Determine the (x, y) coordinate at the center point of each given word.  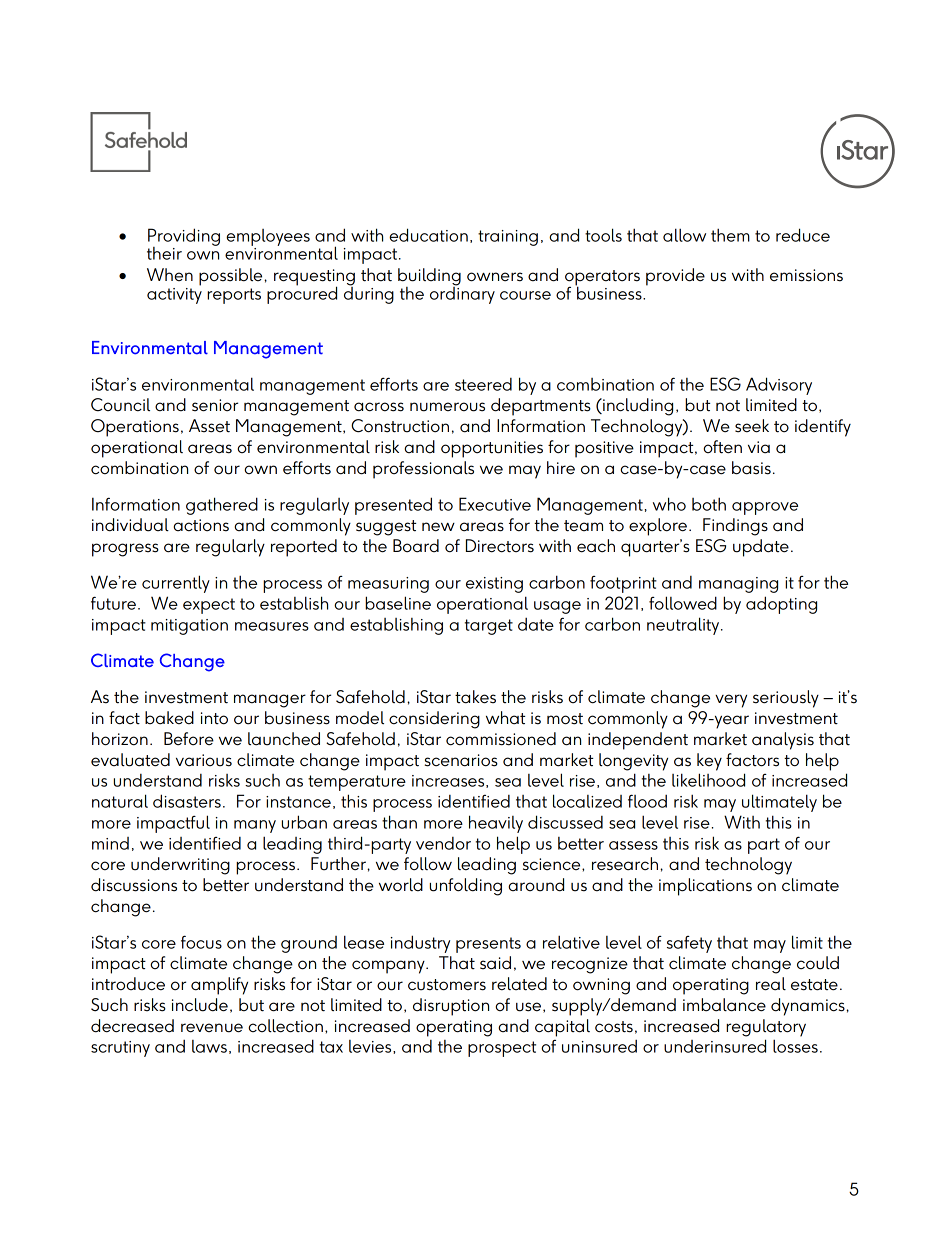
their (164, 253)
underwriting (180, 866)
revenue (212, 1028)
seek (752, 426)
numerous (447, 407)
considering (434, 720)
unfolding (466, 887)
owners (495, 277)
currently (176, 584)
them (730, 235)
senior (215, 405)
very (731, 701)
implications (705, 887)
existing (494, 585)
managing (738, 585)
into (214, 718)
